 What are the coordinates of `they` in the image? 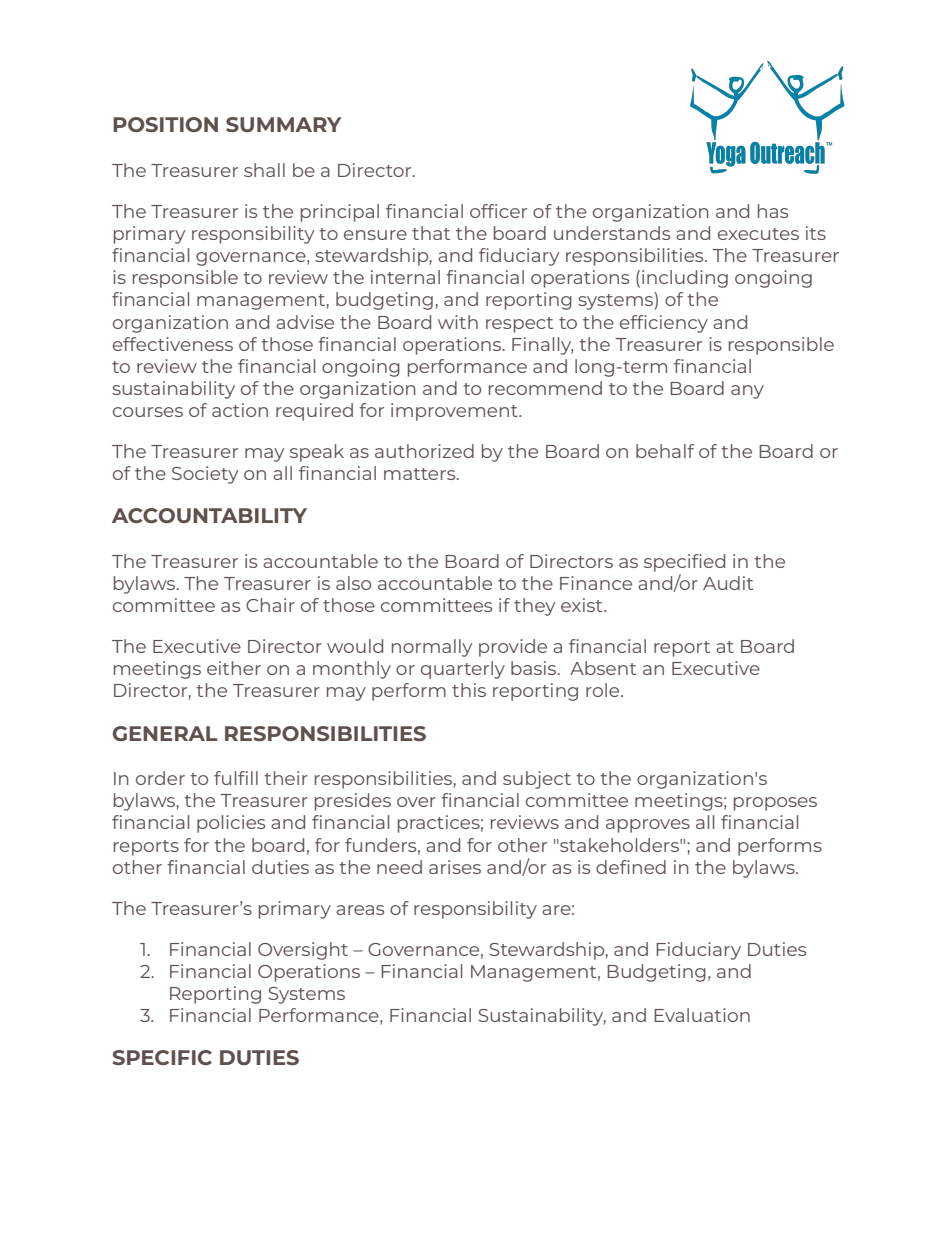 It's located at (534, 607).
